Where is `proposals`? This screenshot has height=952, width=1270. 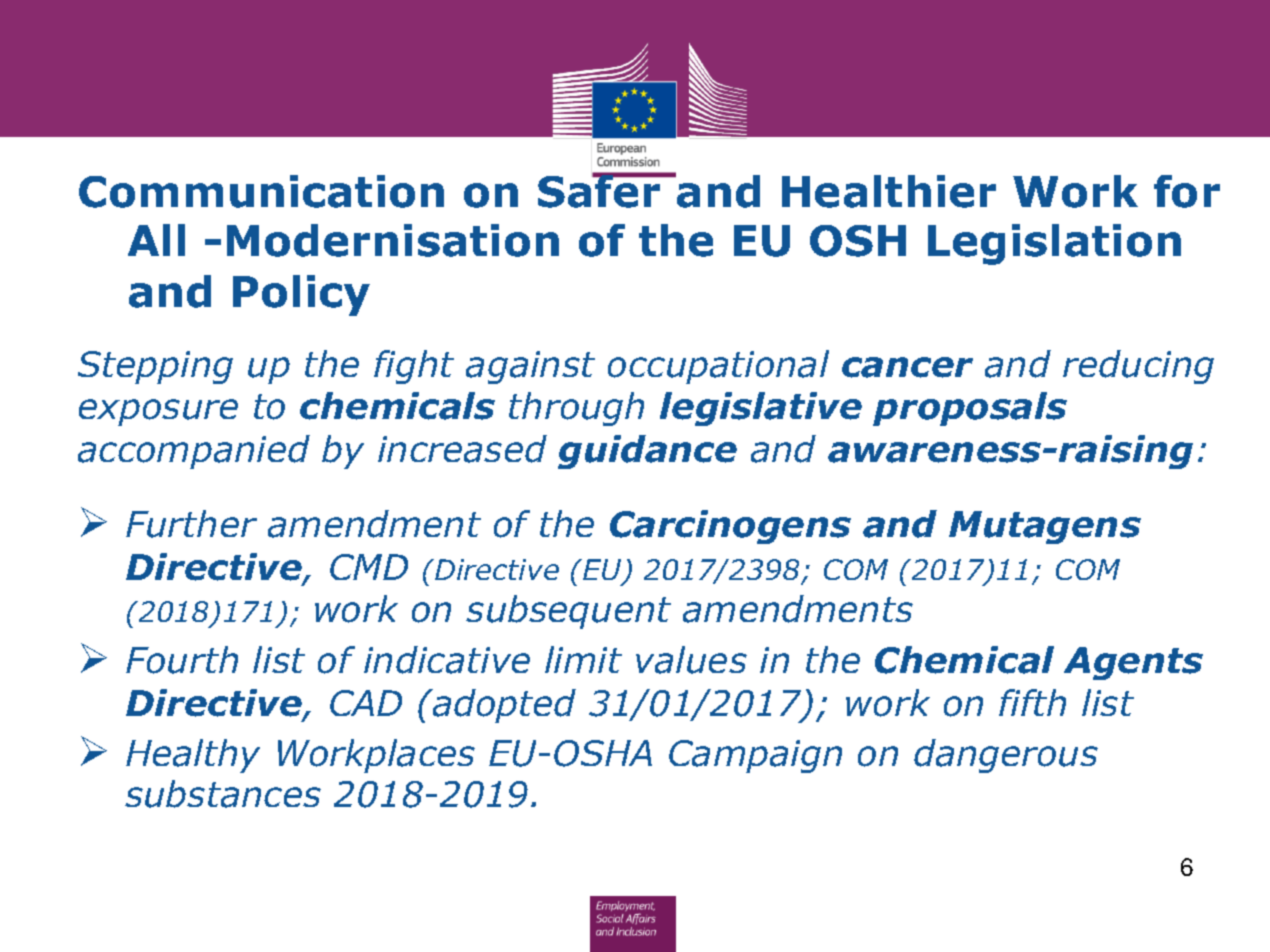
proposals is located at coordinates (970, 409).
